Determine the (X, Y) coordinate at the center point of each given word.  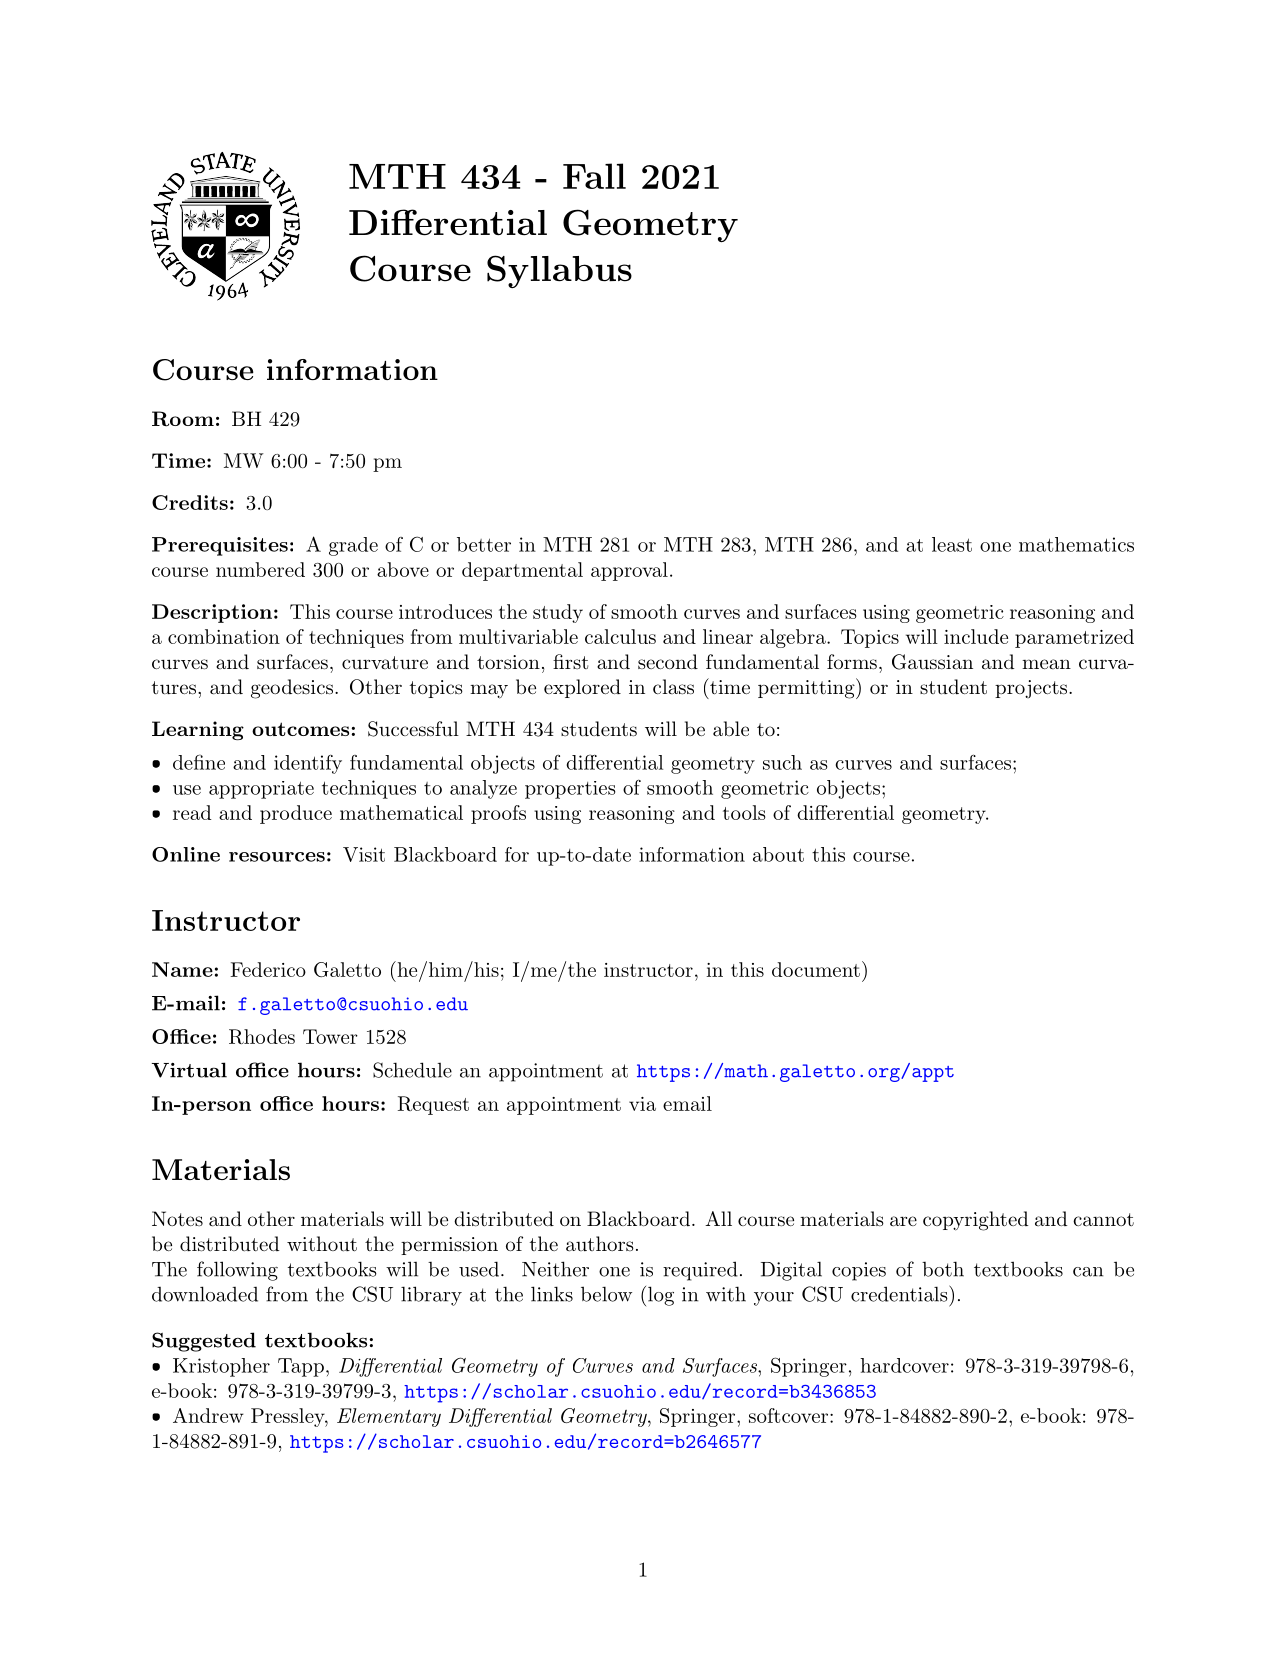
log (659, 1296)
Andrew (208, 1415)
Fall (594, 176)
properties (570, 790)
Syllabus (559, 271)
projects (1031, 689)
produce (296, 814)
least (952, 544)
